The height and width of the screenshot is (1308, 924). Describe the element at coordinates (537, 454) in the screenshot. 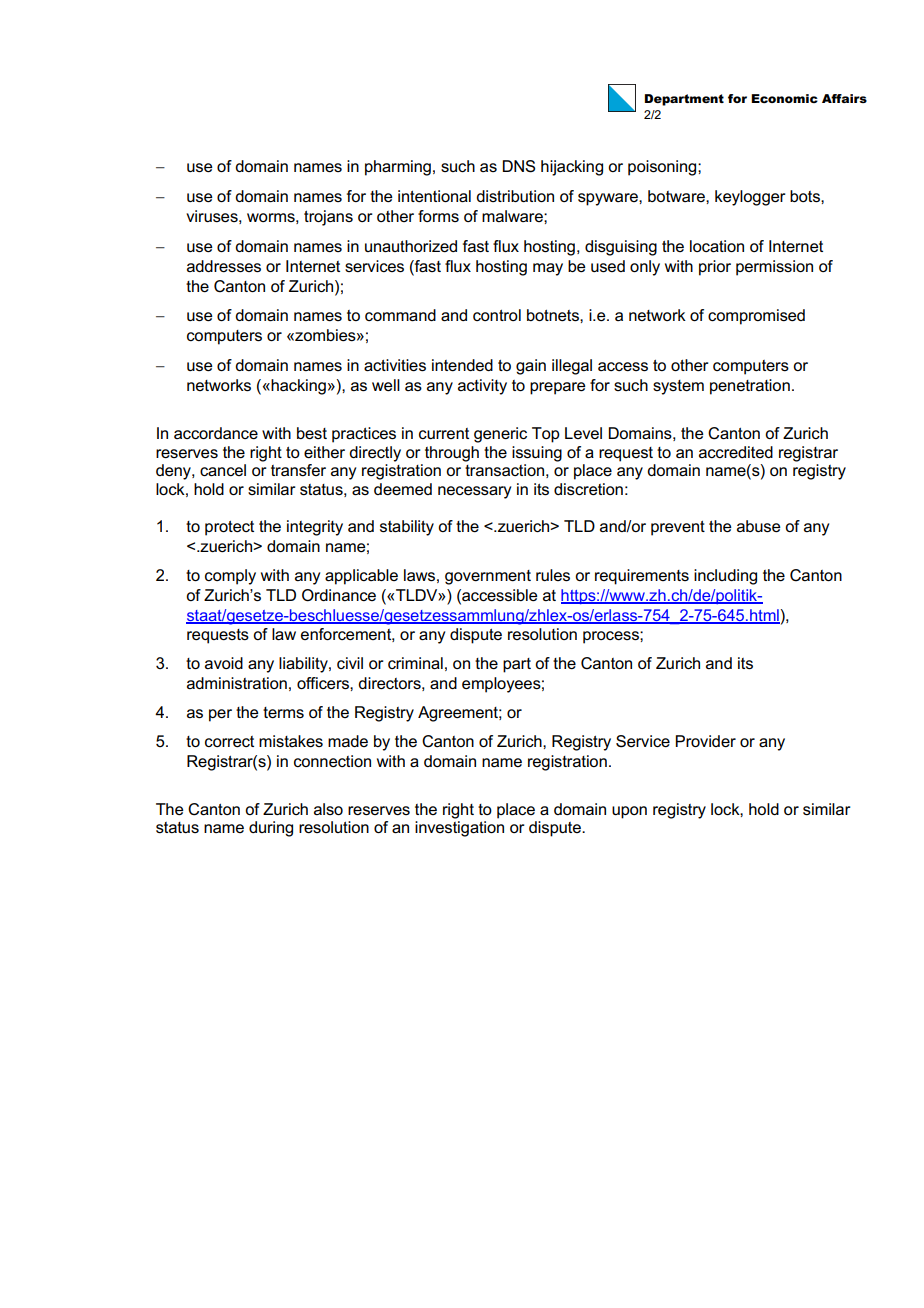

I see `issuing` at that location.
